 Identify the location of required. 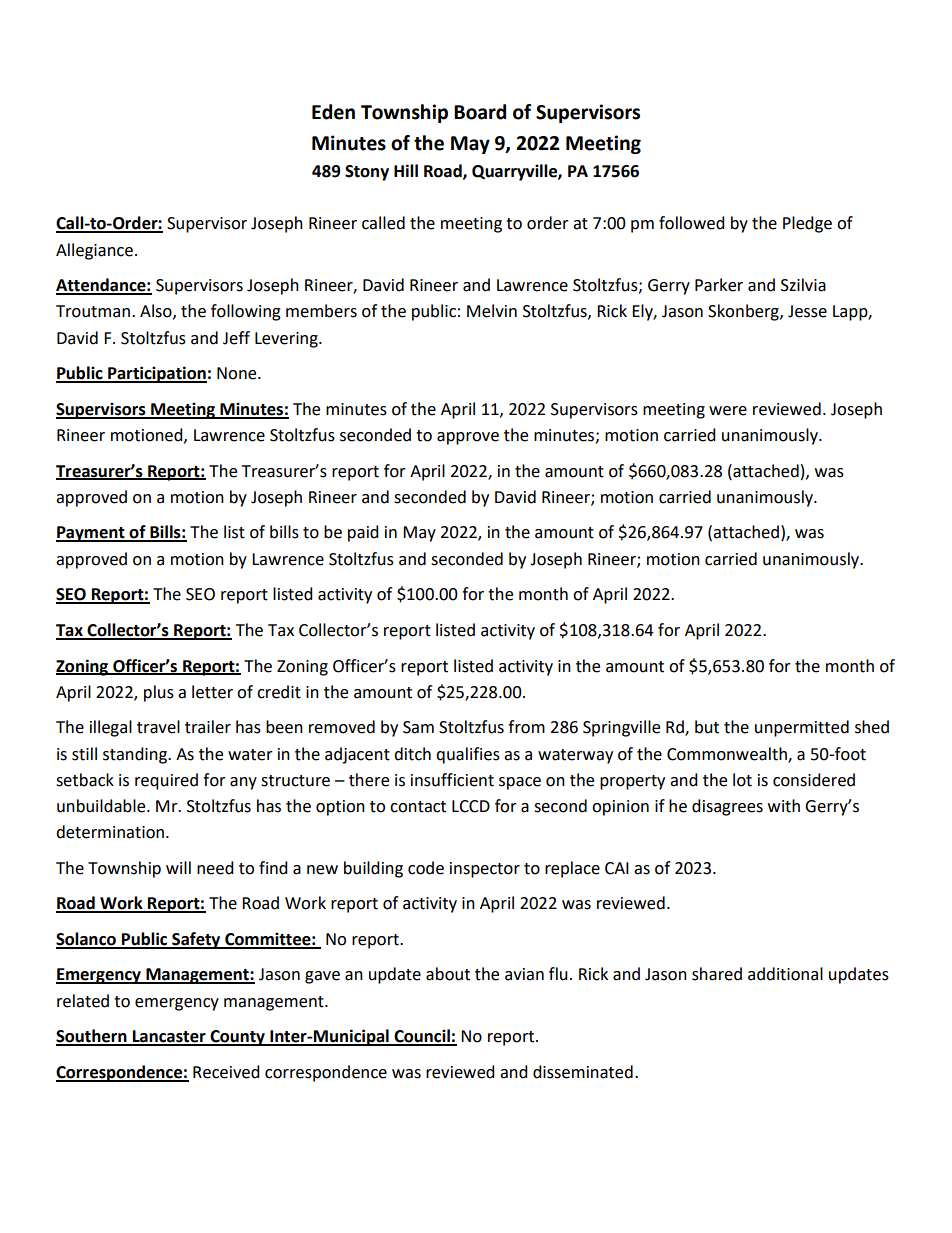
(166, 781).
